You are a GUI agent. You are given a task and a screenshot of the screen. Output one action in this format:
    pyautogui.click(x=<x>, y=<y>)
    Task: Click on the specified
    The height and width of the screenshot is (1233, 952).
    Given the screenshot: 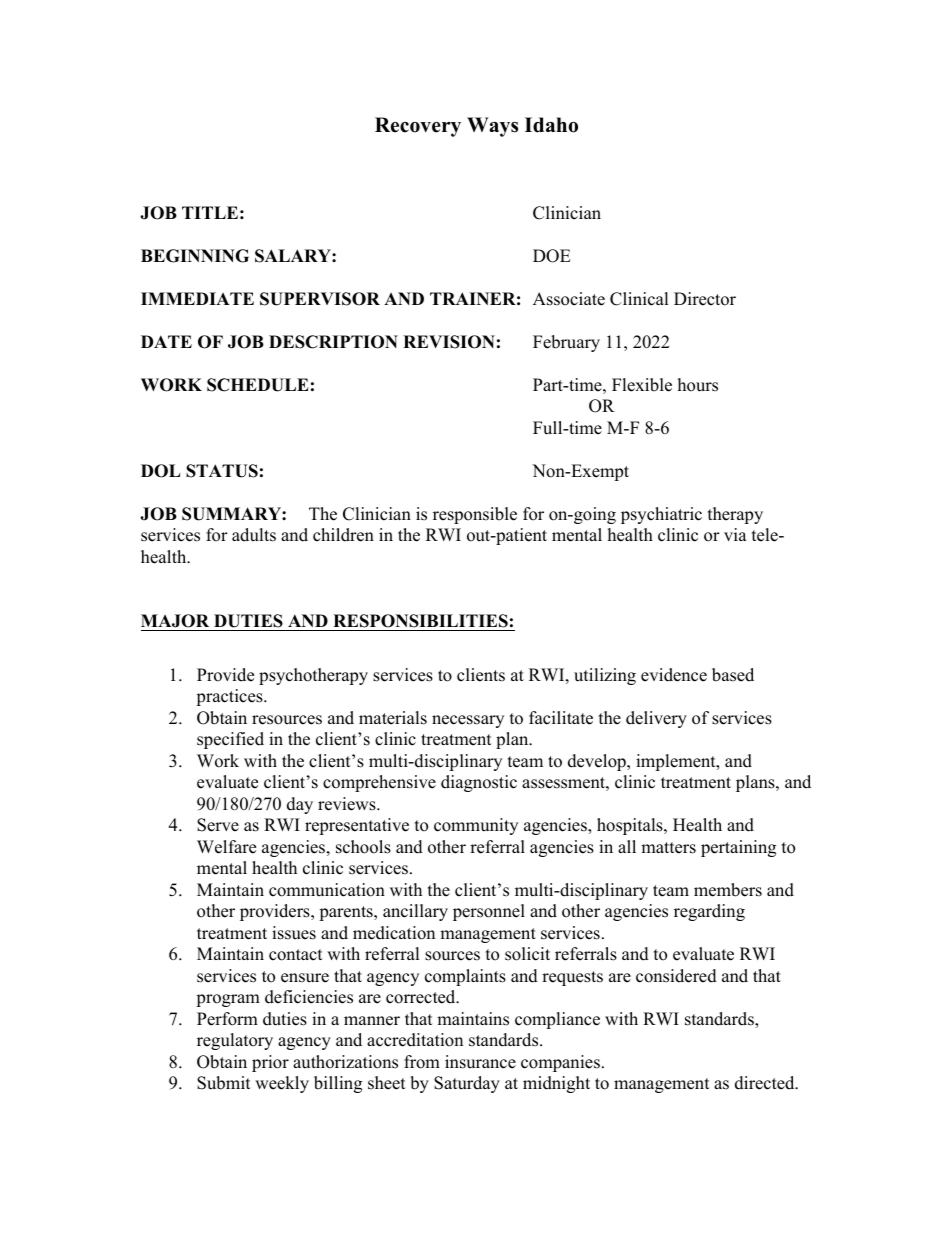 What is the action you would take?
    pyautogui.click(x=230, y=740)
